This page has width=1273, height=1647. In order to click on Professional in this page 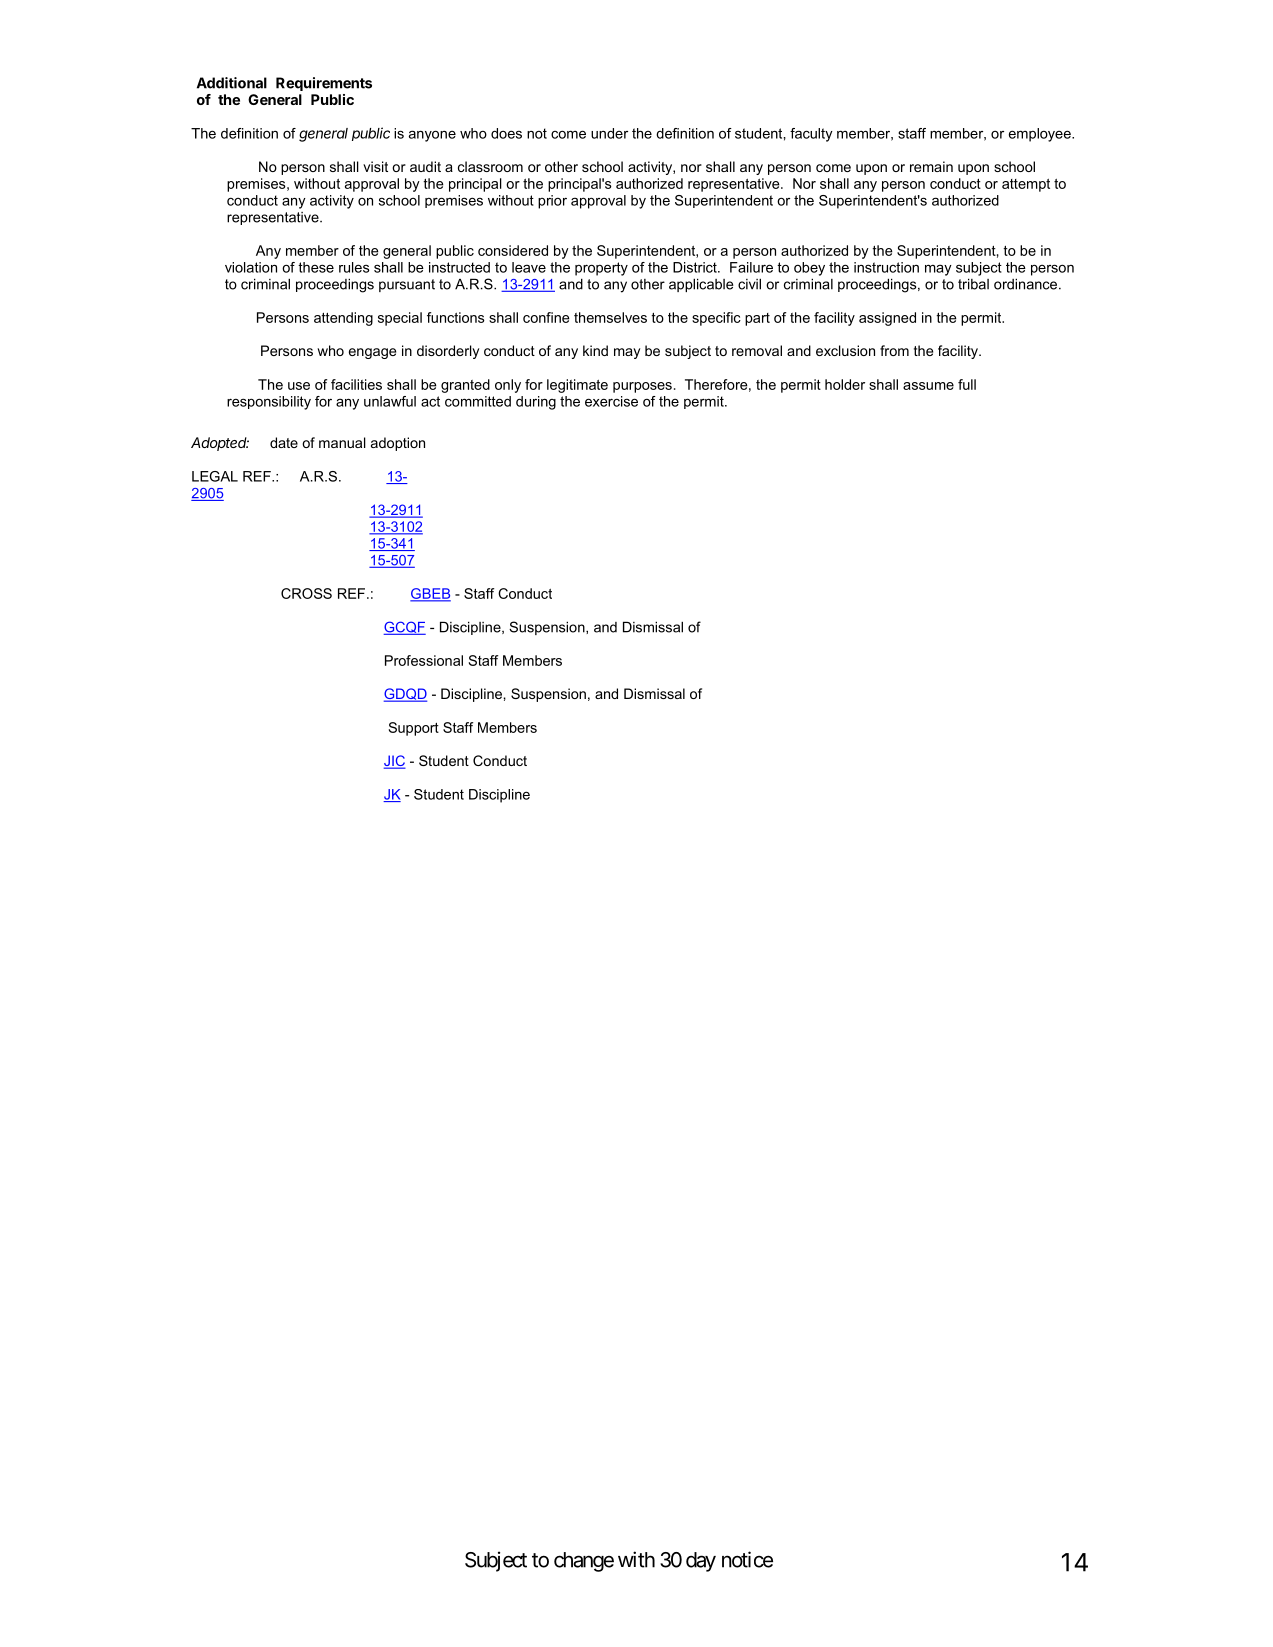, I will do `click(424, 660)`.
